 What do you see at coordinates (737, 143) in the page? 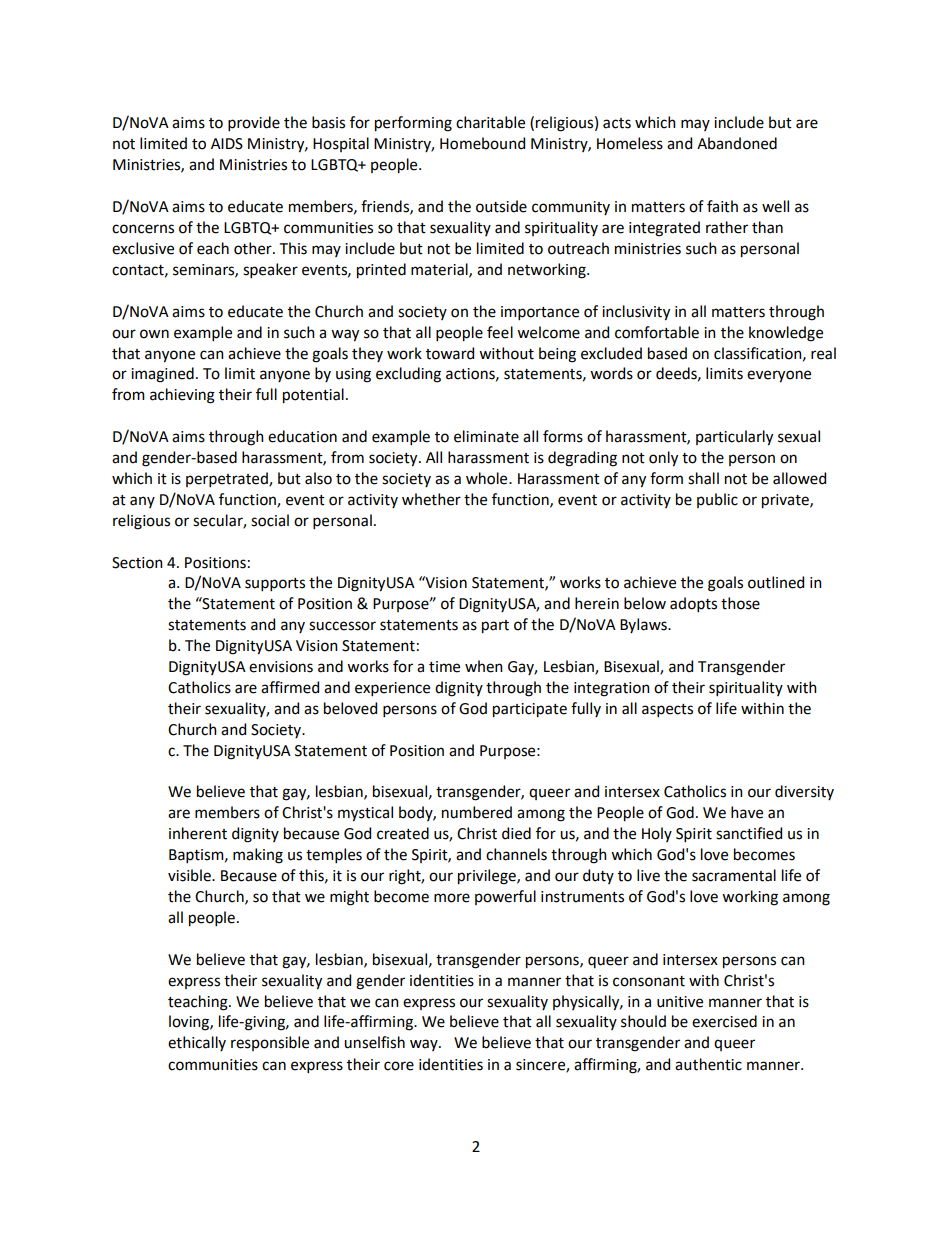
I see `Abandoned` at bounding box center [737, 143].
